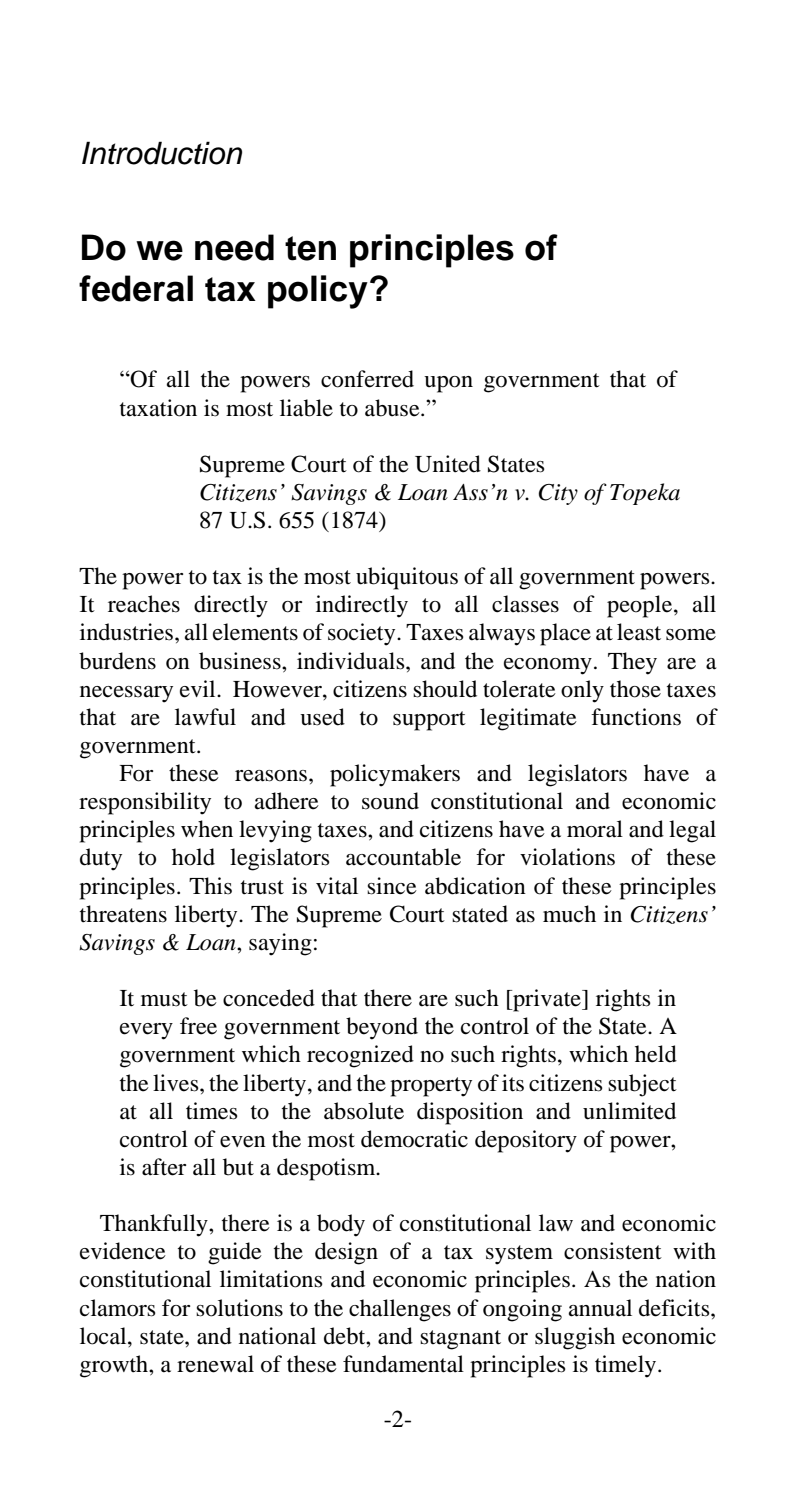  I want to click on beyond, so click(382, 1028).
